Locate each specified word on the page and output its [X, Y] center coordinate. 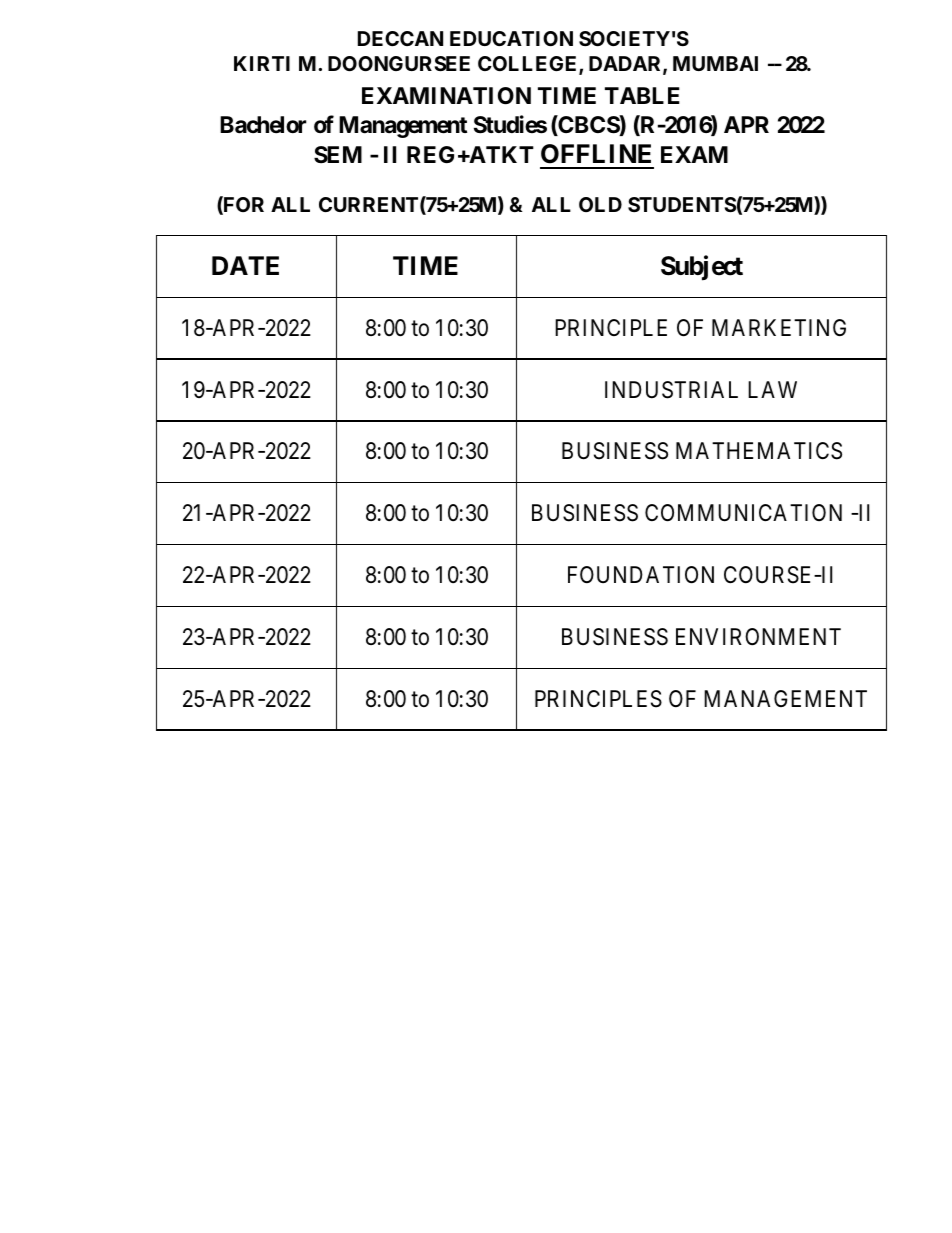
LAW [772, 389]
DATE [245, 265]
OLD [600, 204]
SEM [338, 155]
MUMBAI [715, 63]
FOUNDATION [641, 575]
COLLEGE [529, 65]
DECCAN [400, 38]
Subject [702, 268]
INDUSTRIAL [671, 390]
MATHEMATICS [759, 451]
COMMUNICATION [743, 513]
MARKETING [779, 327]
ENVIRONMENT [758, 636]
